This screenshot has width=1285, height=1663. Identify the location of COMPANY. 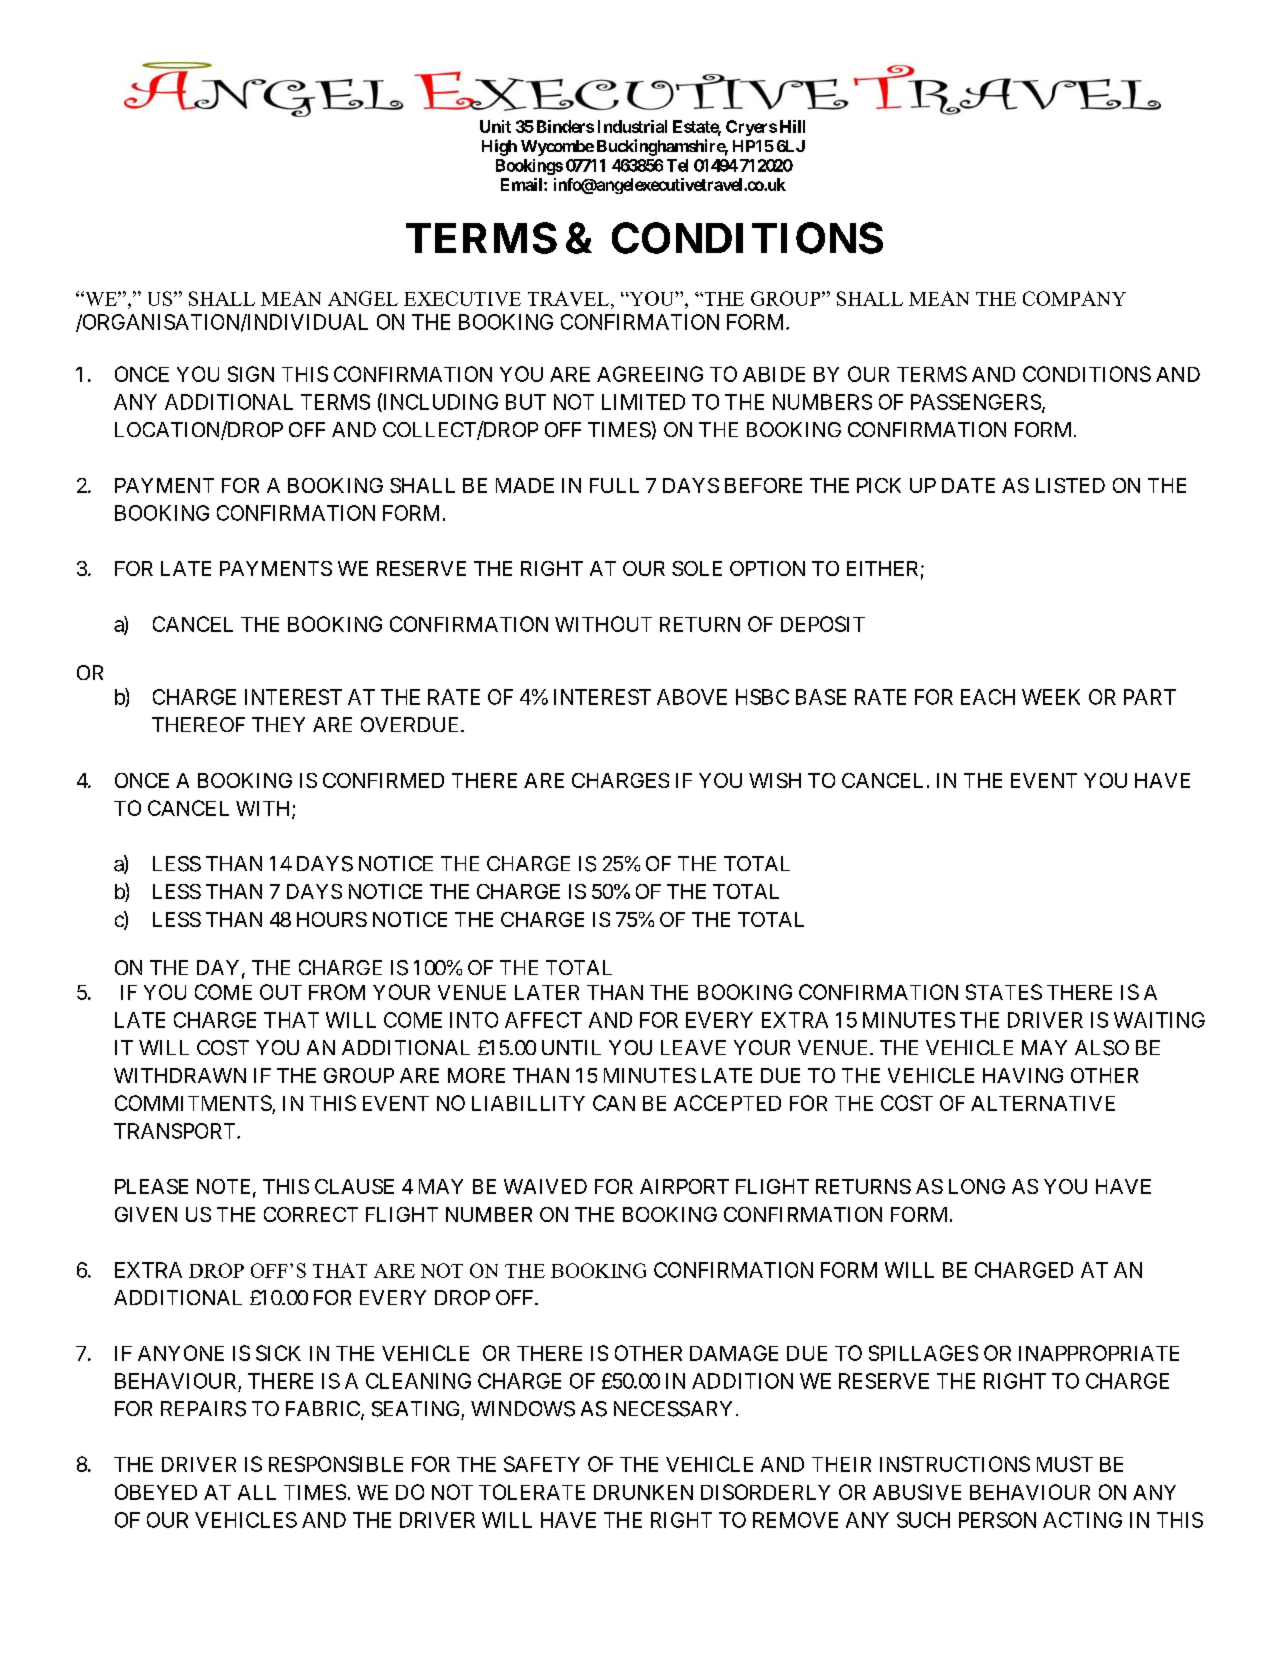
(1074, 298).
